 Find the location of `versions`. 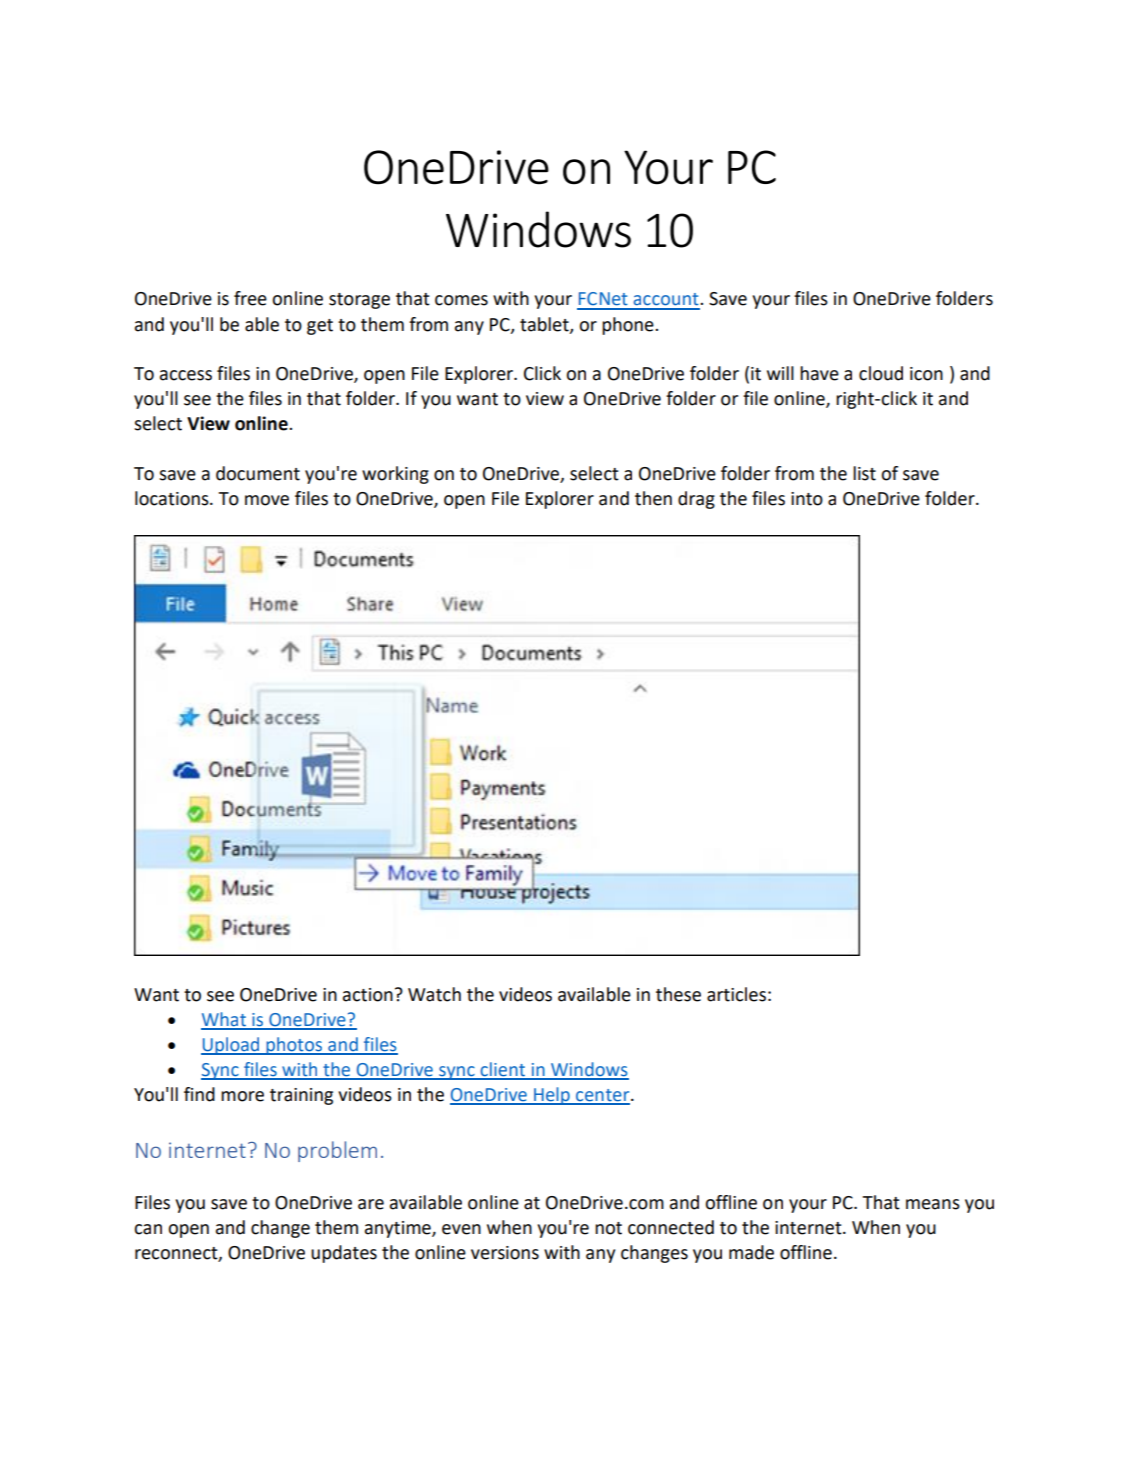

versions is located at coordinates (505, 1253).
